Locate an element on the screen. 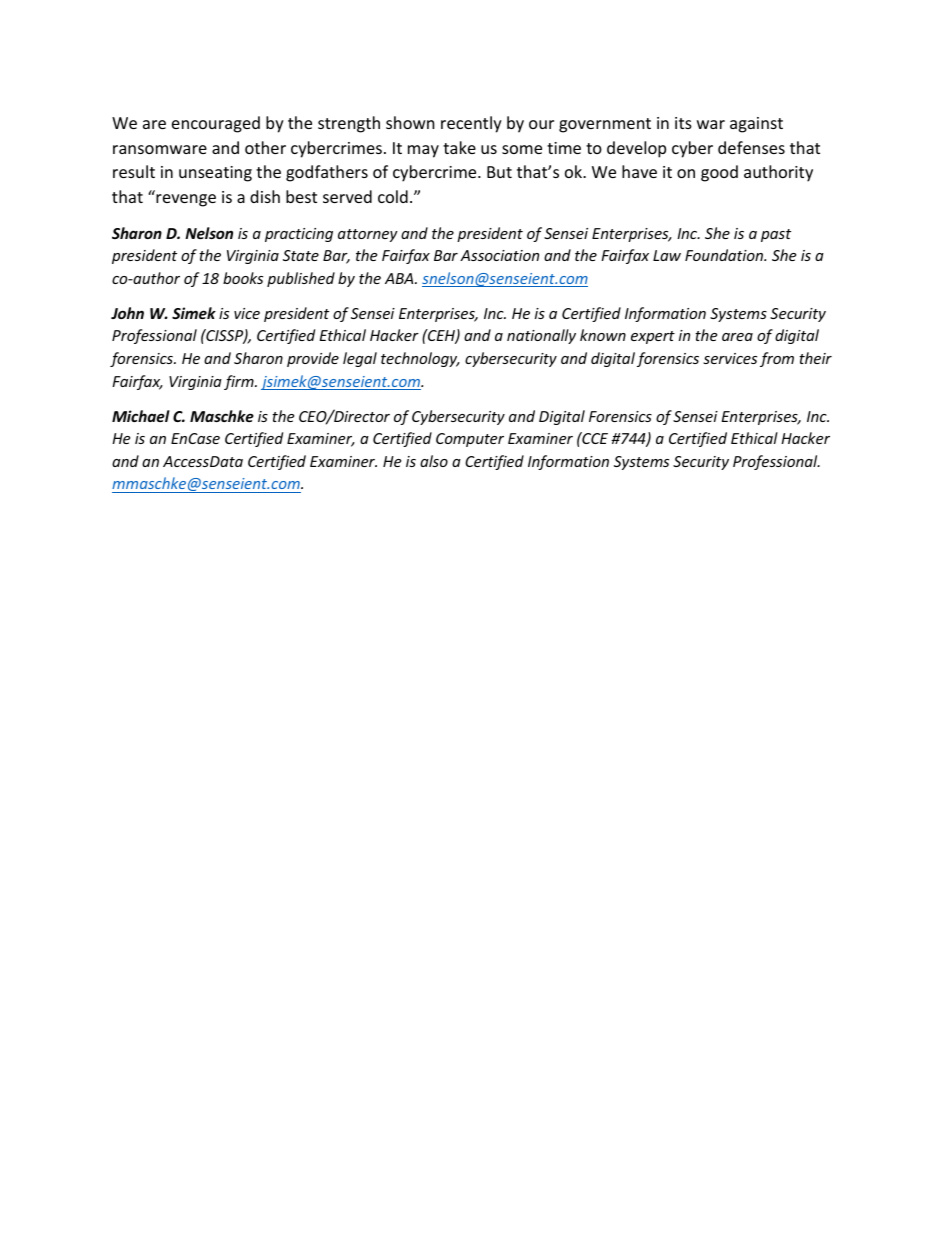  recently is located at coordinates (471, 124).
